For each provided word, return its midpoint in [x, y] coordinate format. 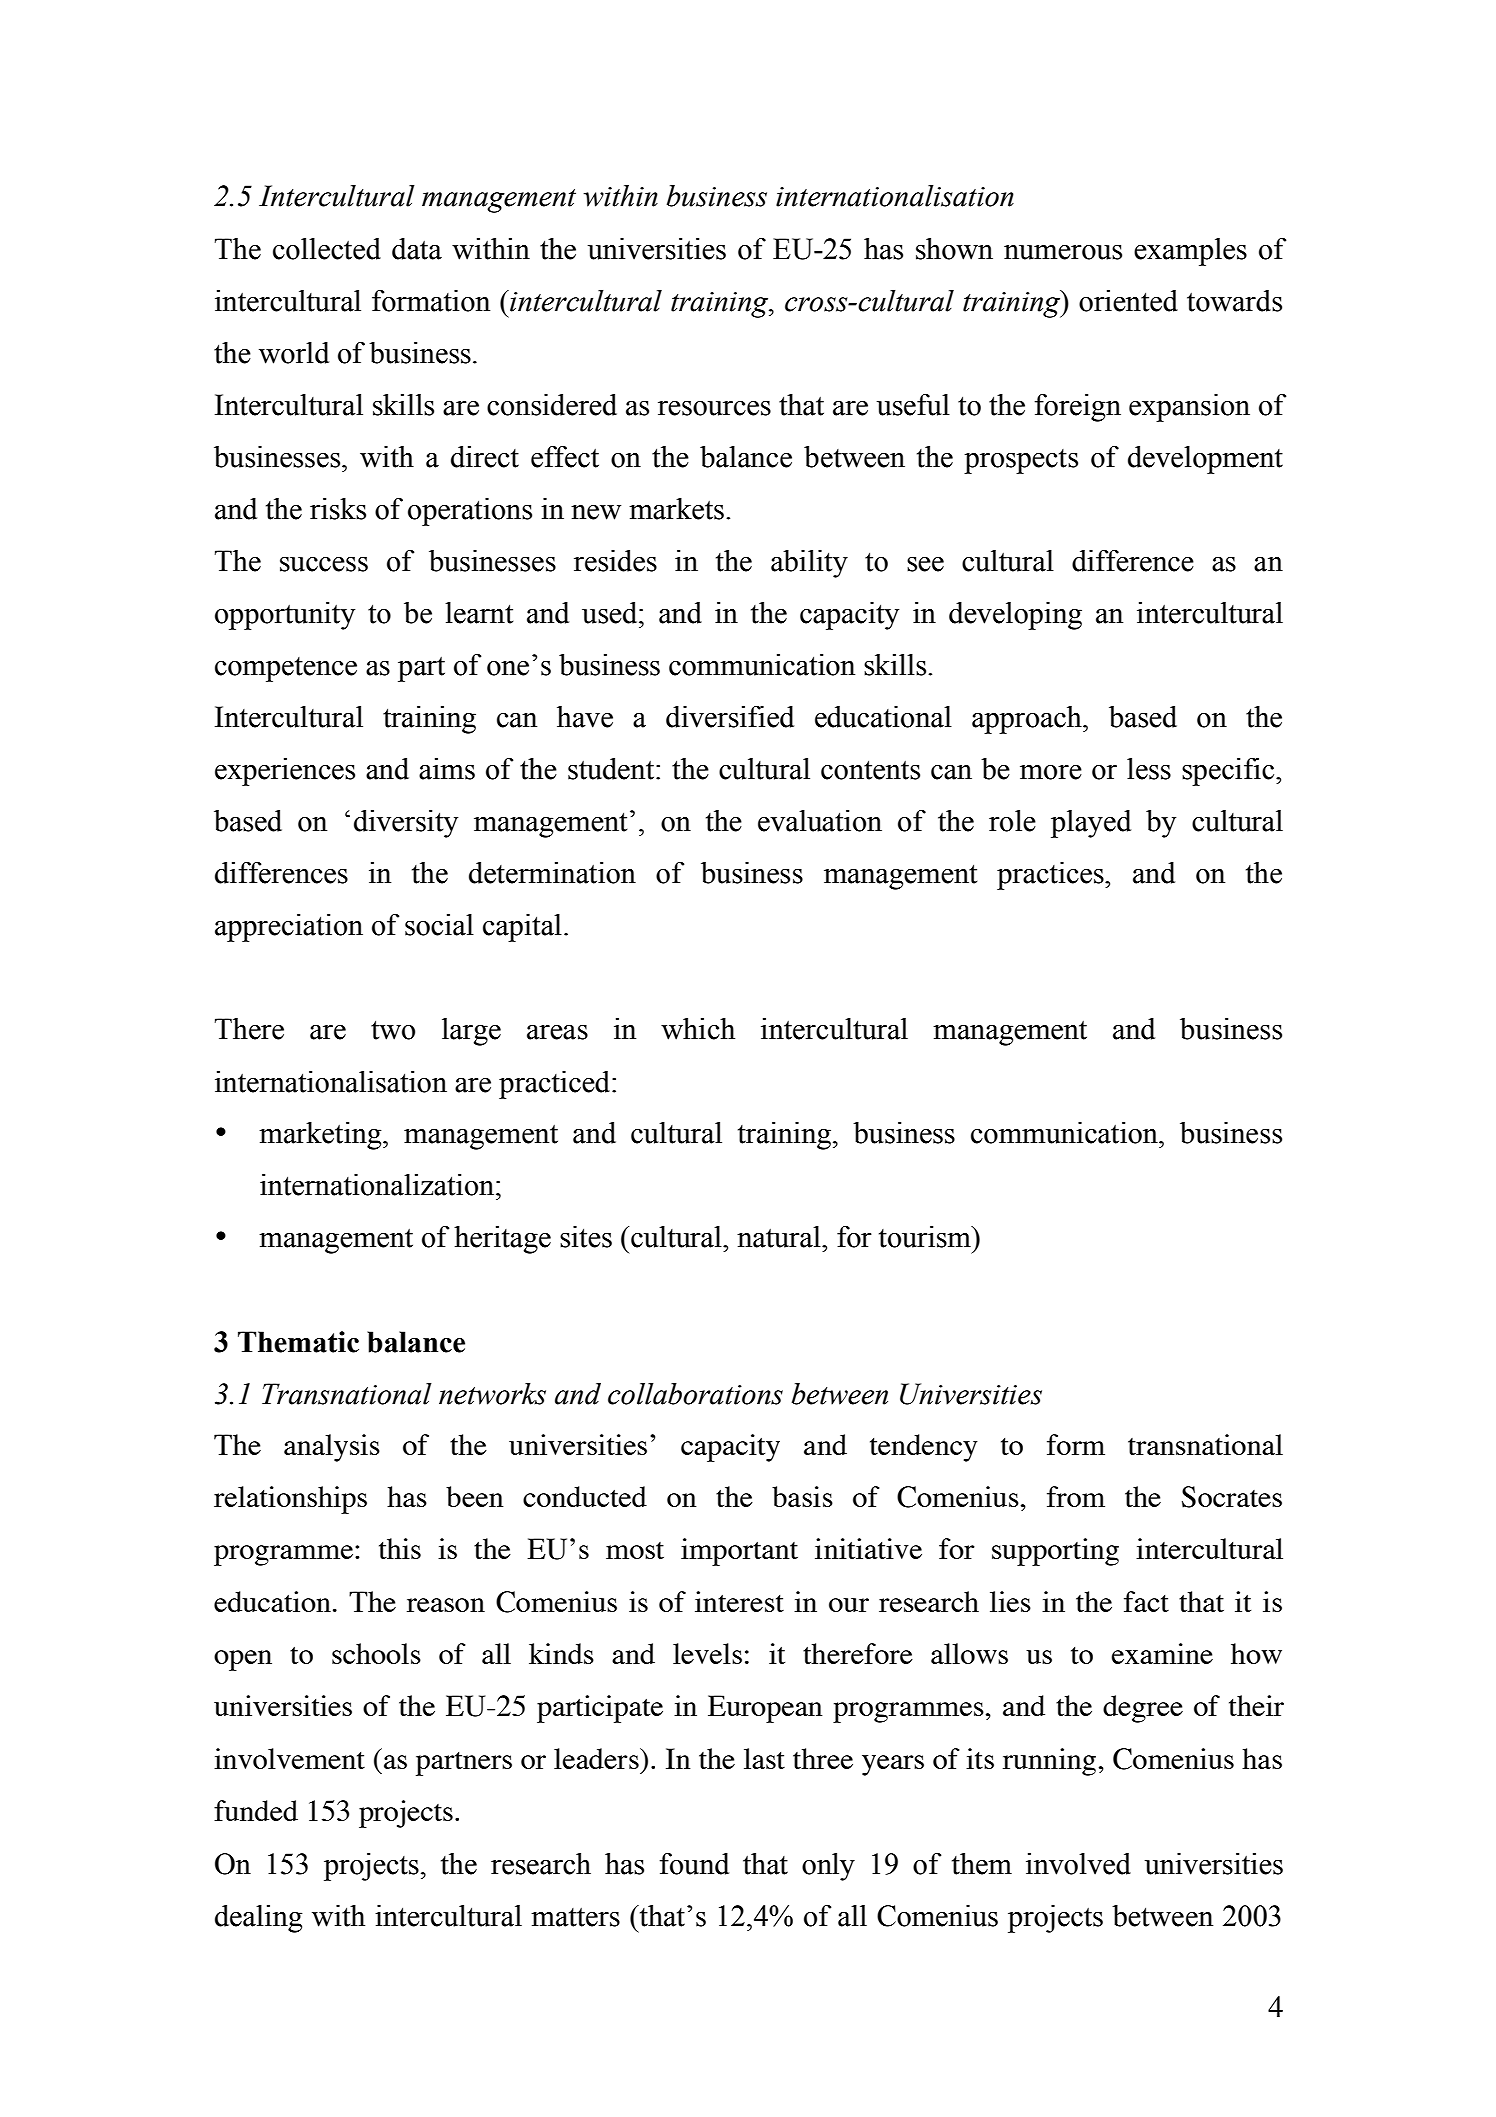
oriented [1128, 301]
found [694, 1864]
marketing [321, 1136]
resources [714, 408]
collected [327, 249]
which [698, 1029]
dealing [259, 1919]
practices [1051, 876]
